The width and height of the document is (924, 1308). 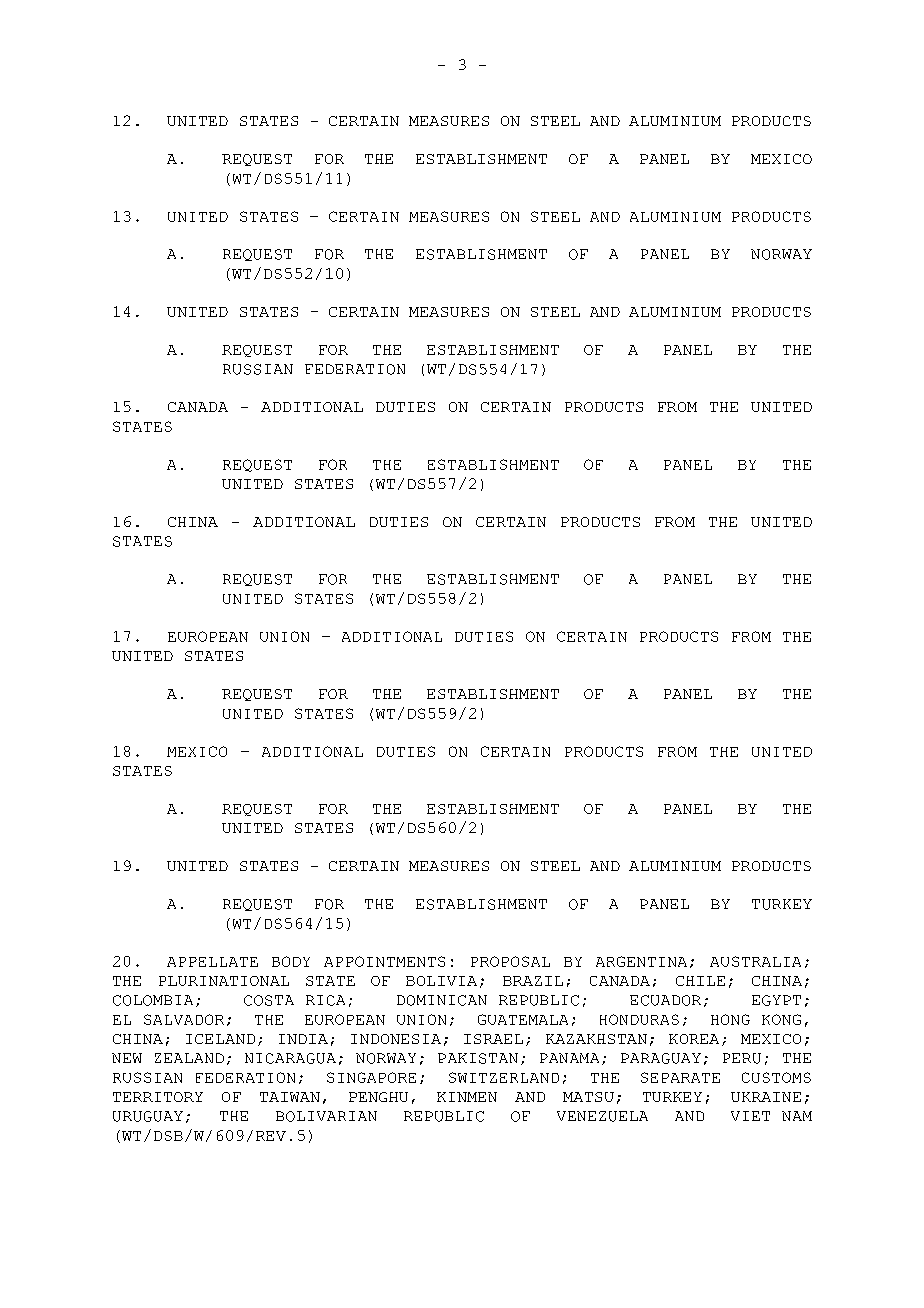 What do you see at coordinates (510, 961) in the document?
I see `PROPOSAL` at bounding box center [510, 961].
